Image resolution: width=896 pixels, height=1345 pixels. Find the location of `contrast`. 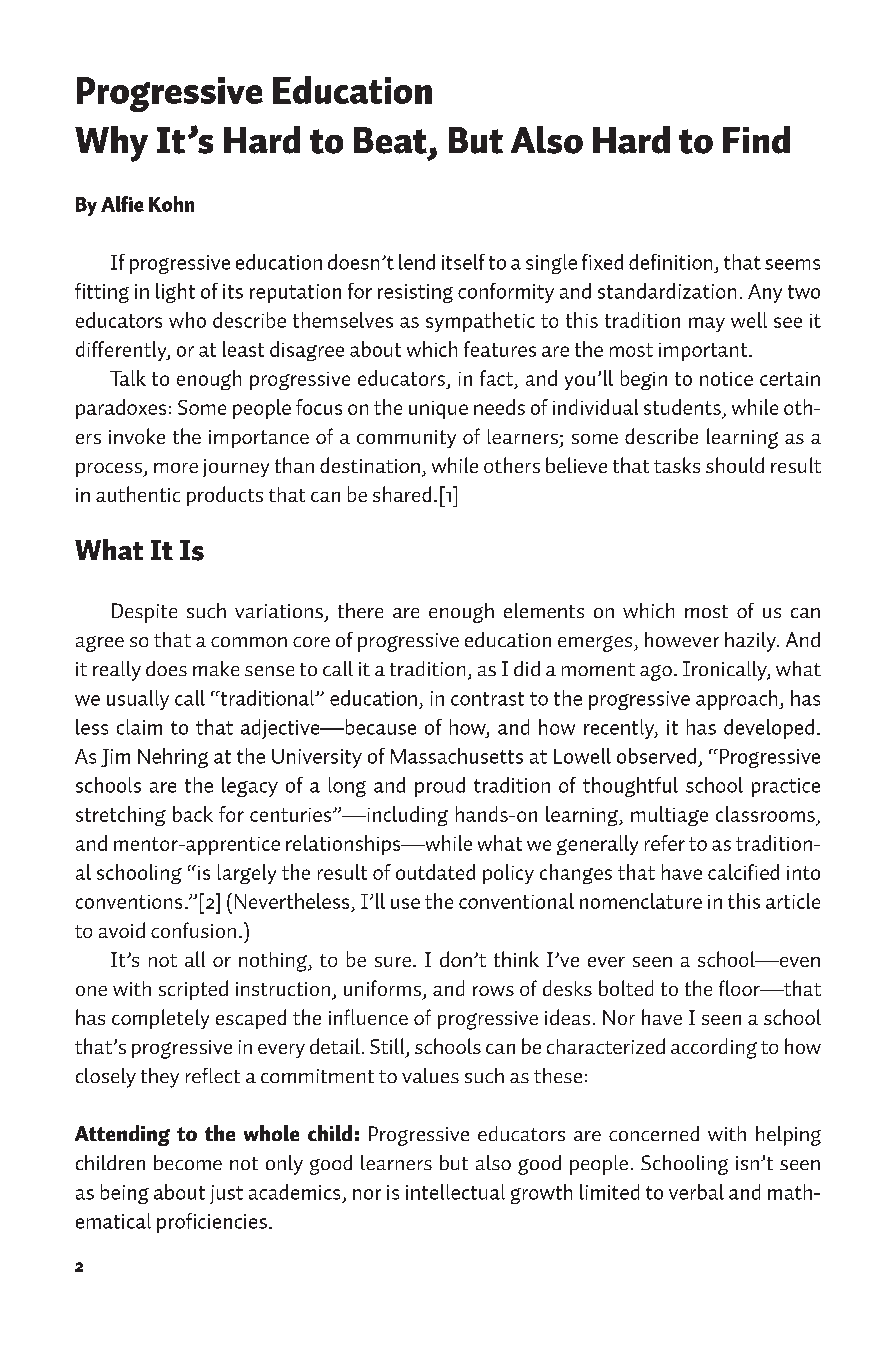

contrast is located at coordinates (487, 699).
